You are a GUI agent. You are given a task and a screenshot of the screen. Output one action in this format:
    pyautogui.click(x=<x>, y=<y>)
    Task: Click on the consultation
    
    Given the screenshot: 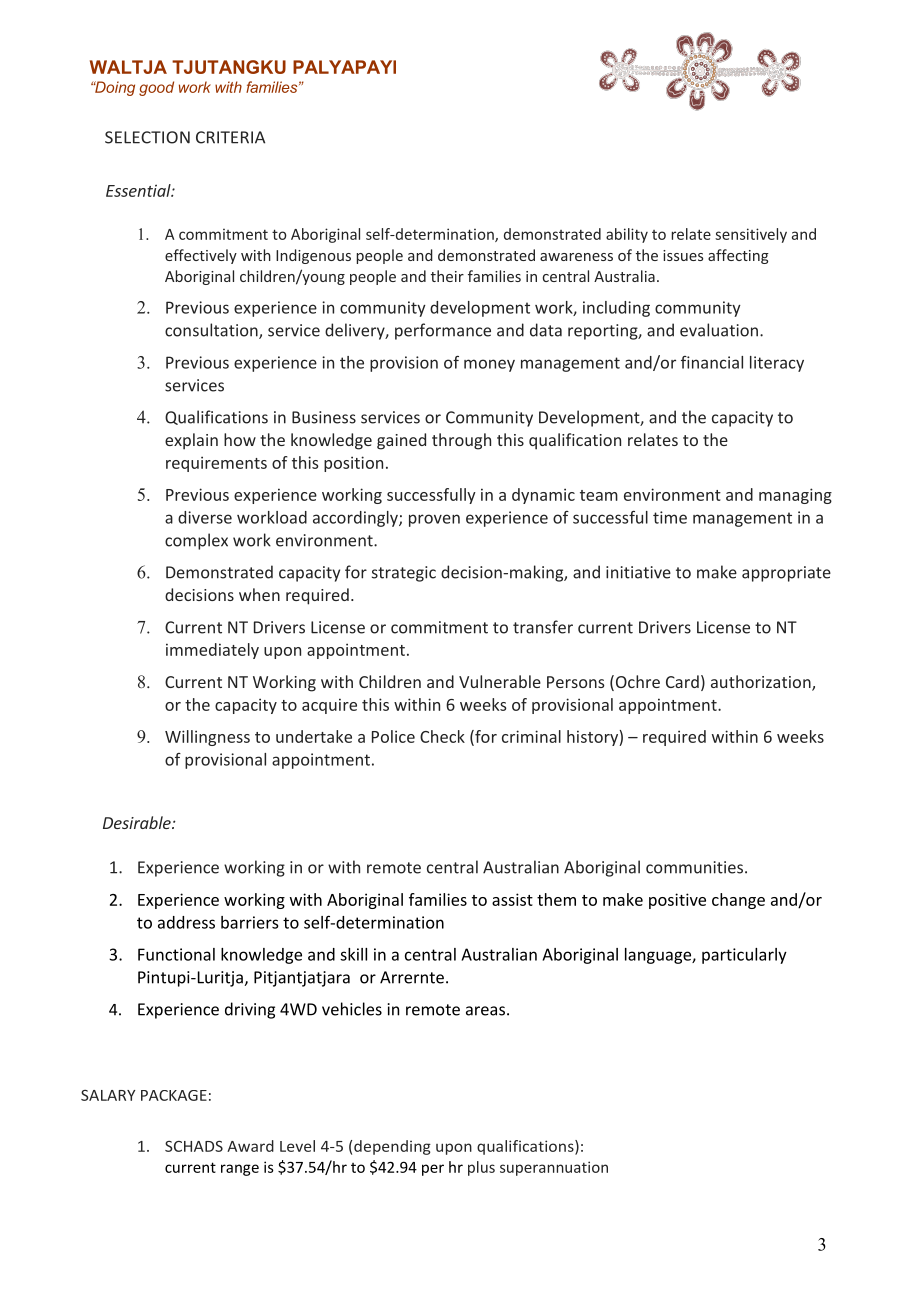 What is the action you would take?
    pyautogui.click(x=212, y=331)
